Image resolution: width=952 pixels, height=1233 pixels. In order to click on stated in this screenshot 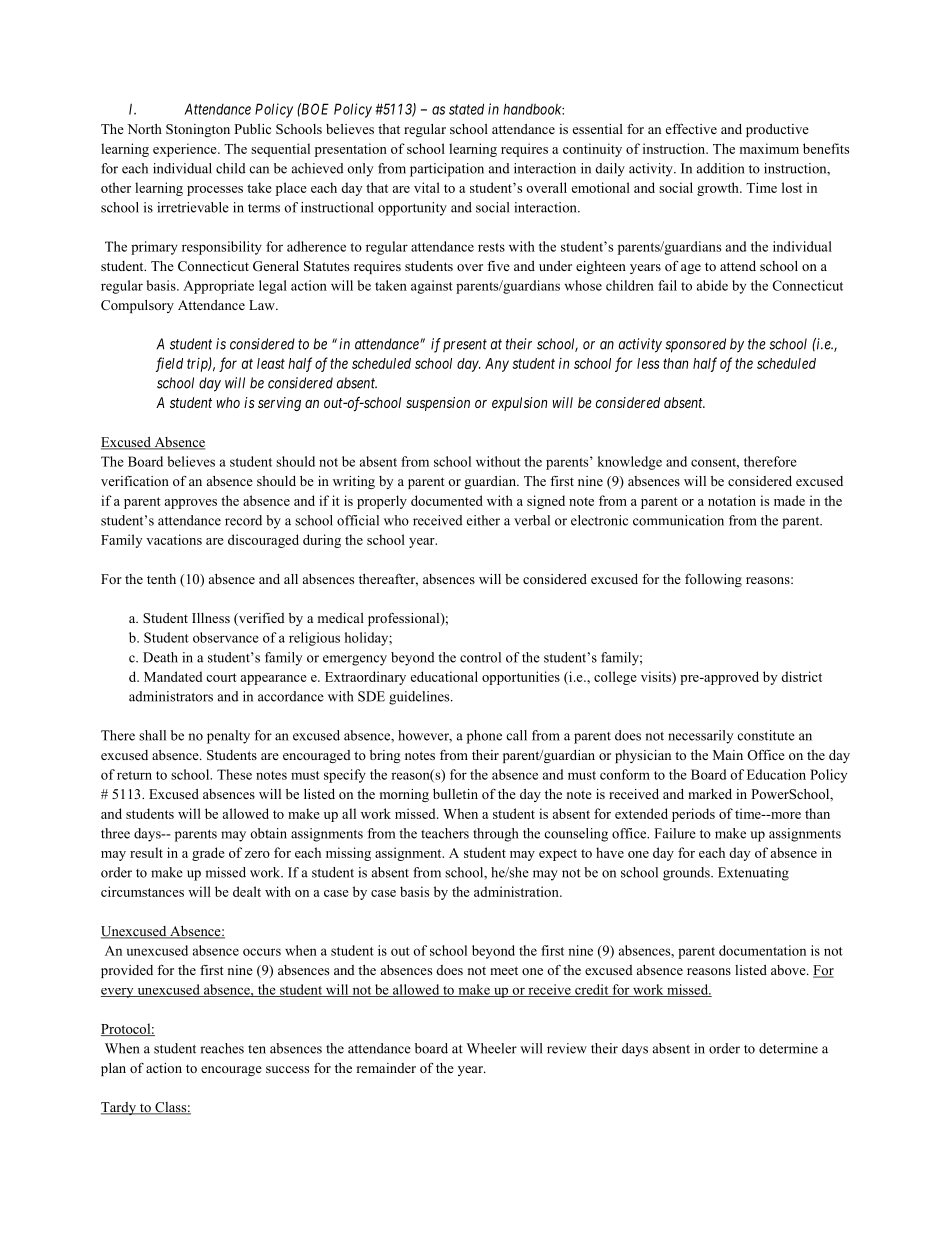, I will do `click(466, 109)`.
